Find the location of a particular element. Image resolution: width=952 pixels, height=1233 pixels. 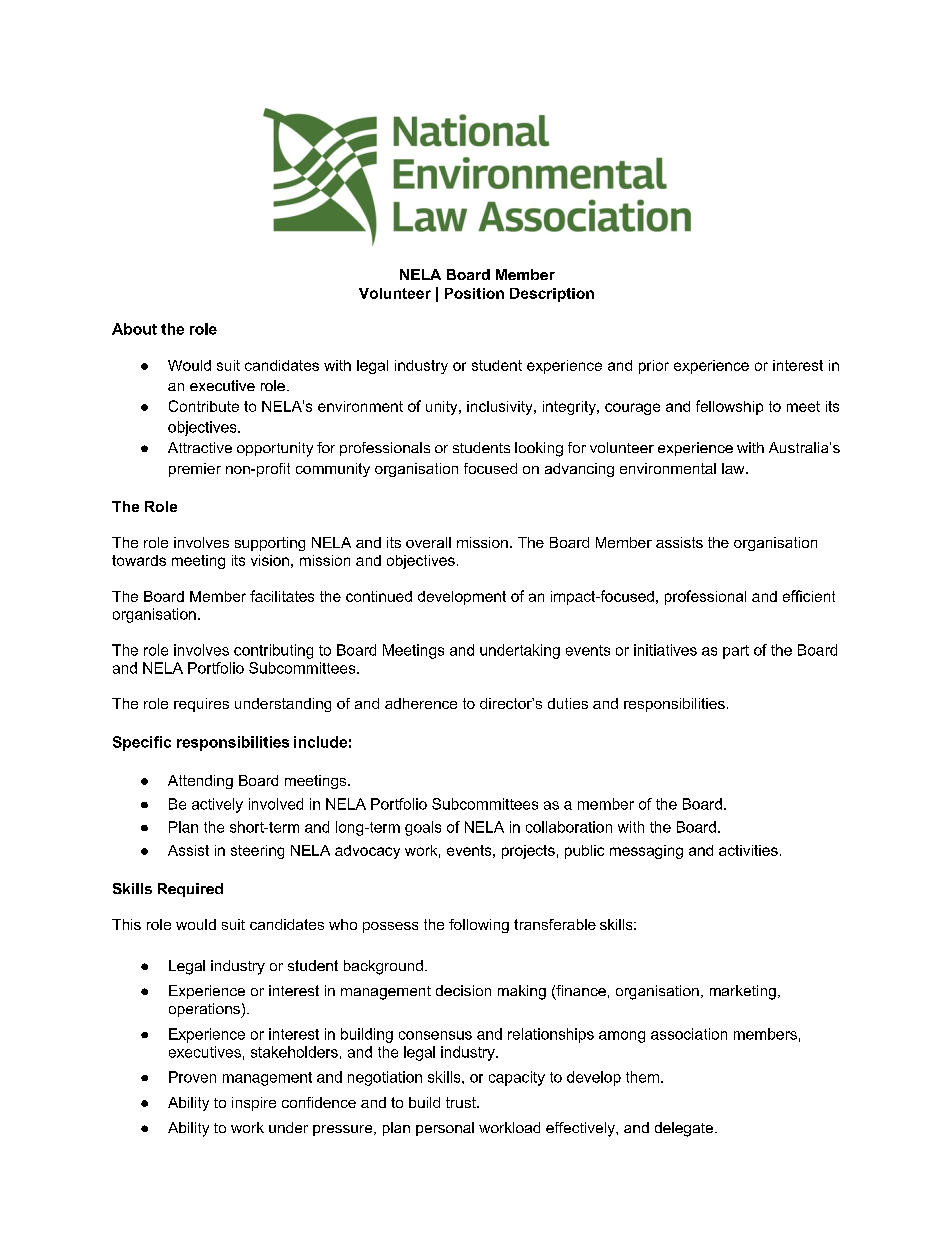

Required is located at coordinates (190, 890).
